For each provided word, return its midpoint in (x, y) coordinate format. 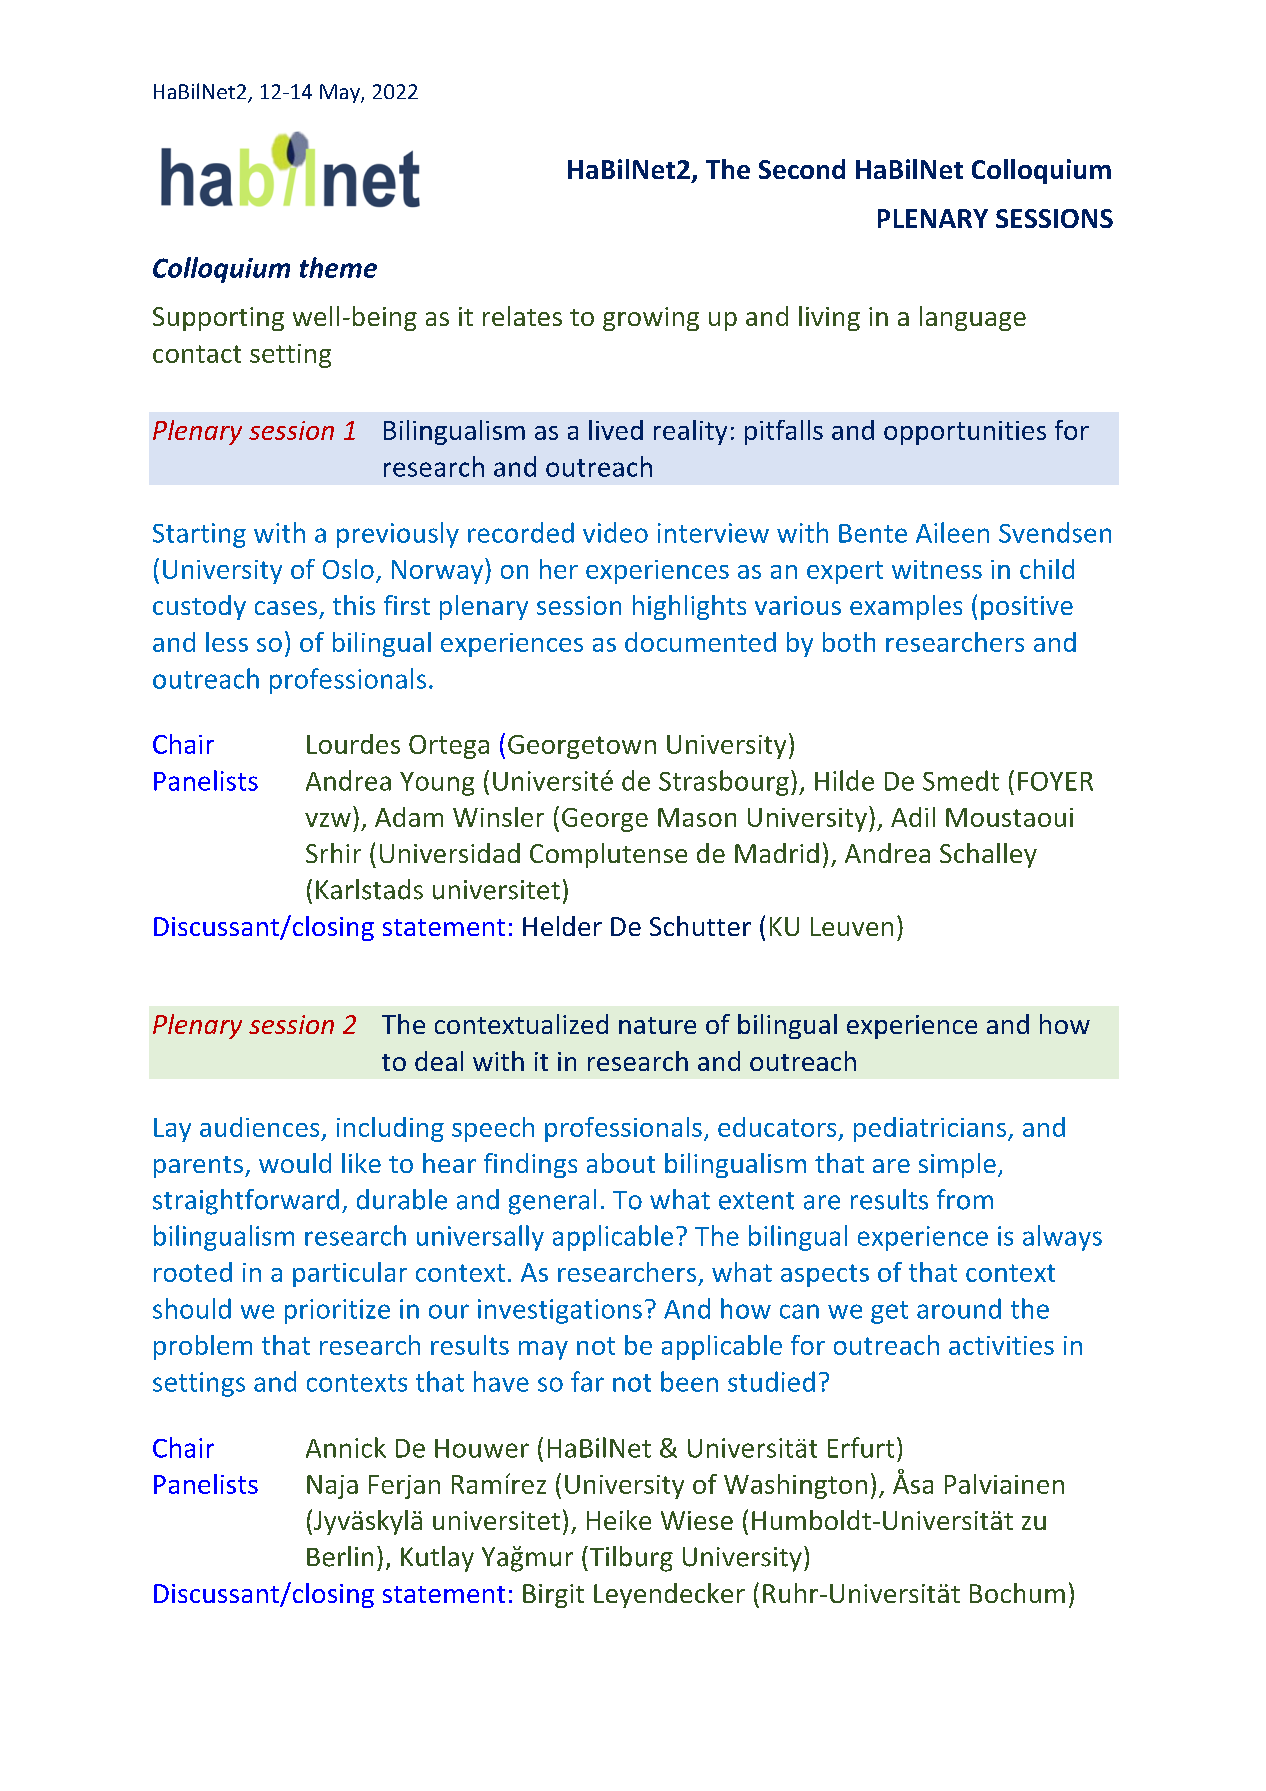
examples (906, 607)
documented (700, 642)
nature (657, 1025)
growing (651, 319)
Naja (332, 1487)
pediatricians (931, 1129)
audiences (259, 1127)
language (973, 318)
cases (286, 608)
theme (338, 267)
